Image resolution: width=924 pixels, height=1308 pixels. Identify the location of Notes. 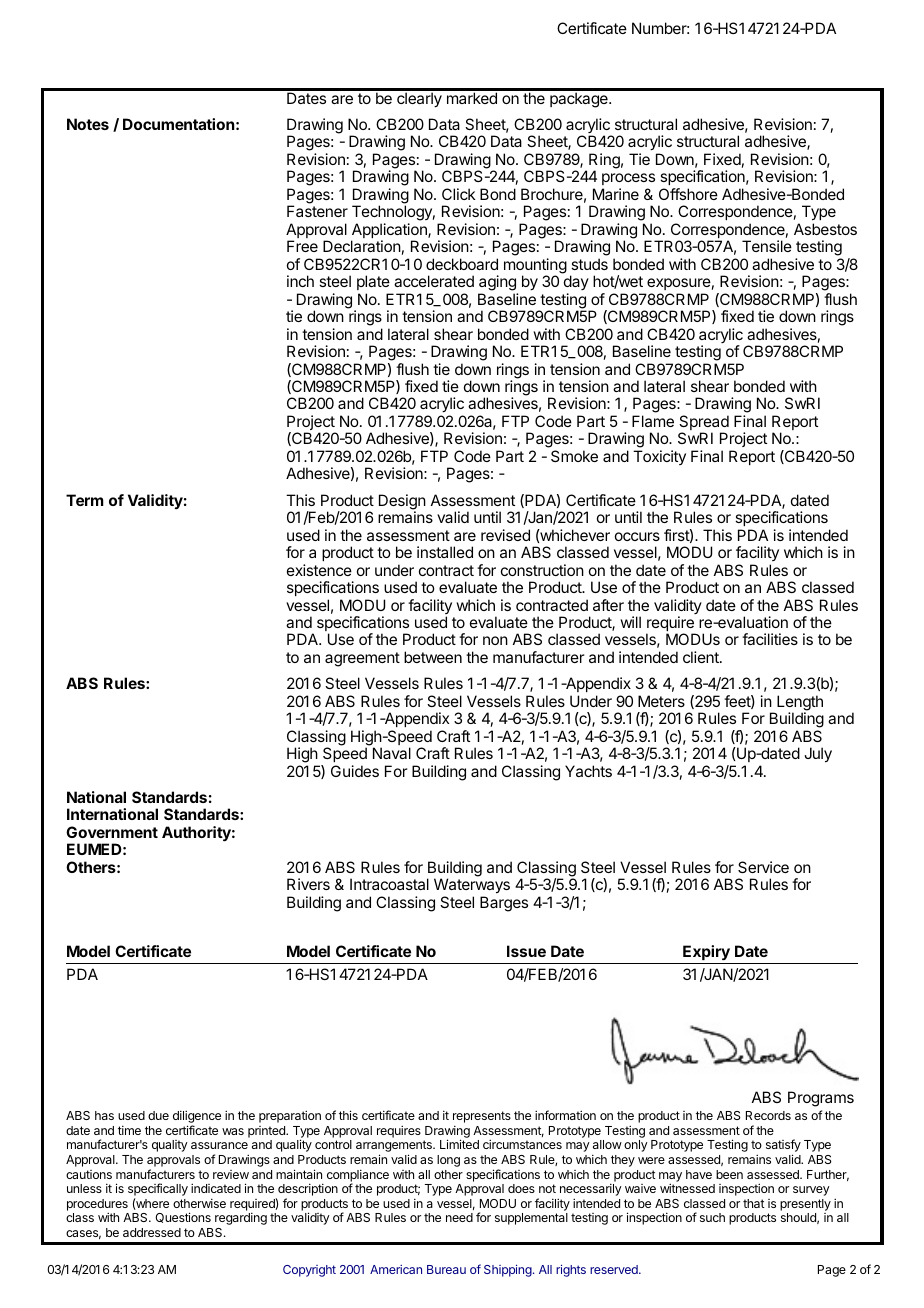
(88, 124).
